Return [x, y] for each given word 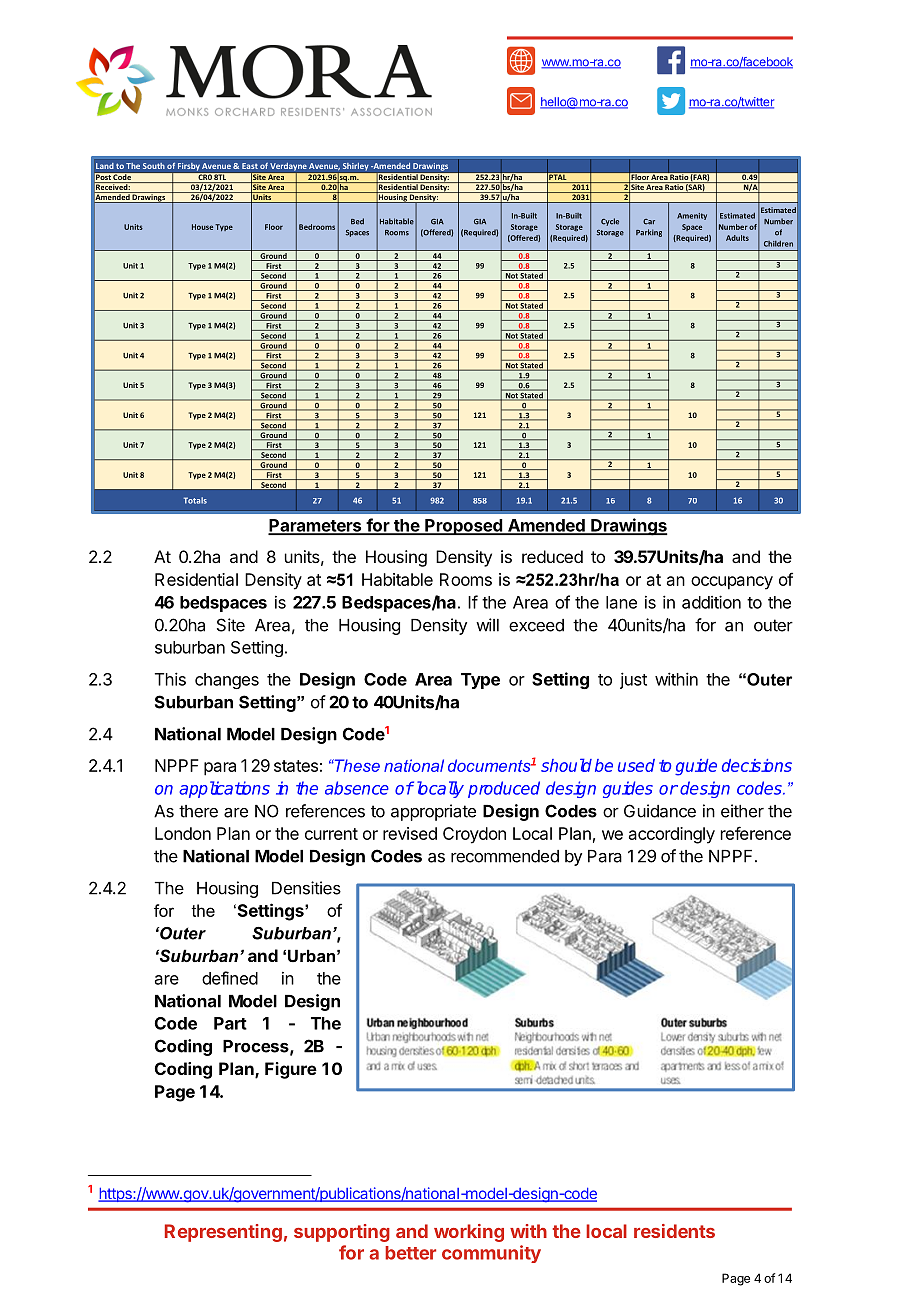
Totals [195, 500]
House [202, 227]
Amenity [692, 216]
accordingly [672, 835]
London [183, 833]
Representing [223, 1233]
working [469, 1233]
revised [410, 833]
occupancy [732, 583]
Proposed [463, 527]
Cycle [610, 222]
